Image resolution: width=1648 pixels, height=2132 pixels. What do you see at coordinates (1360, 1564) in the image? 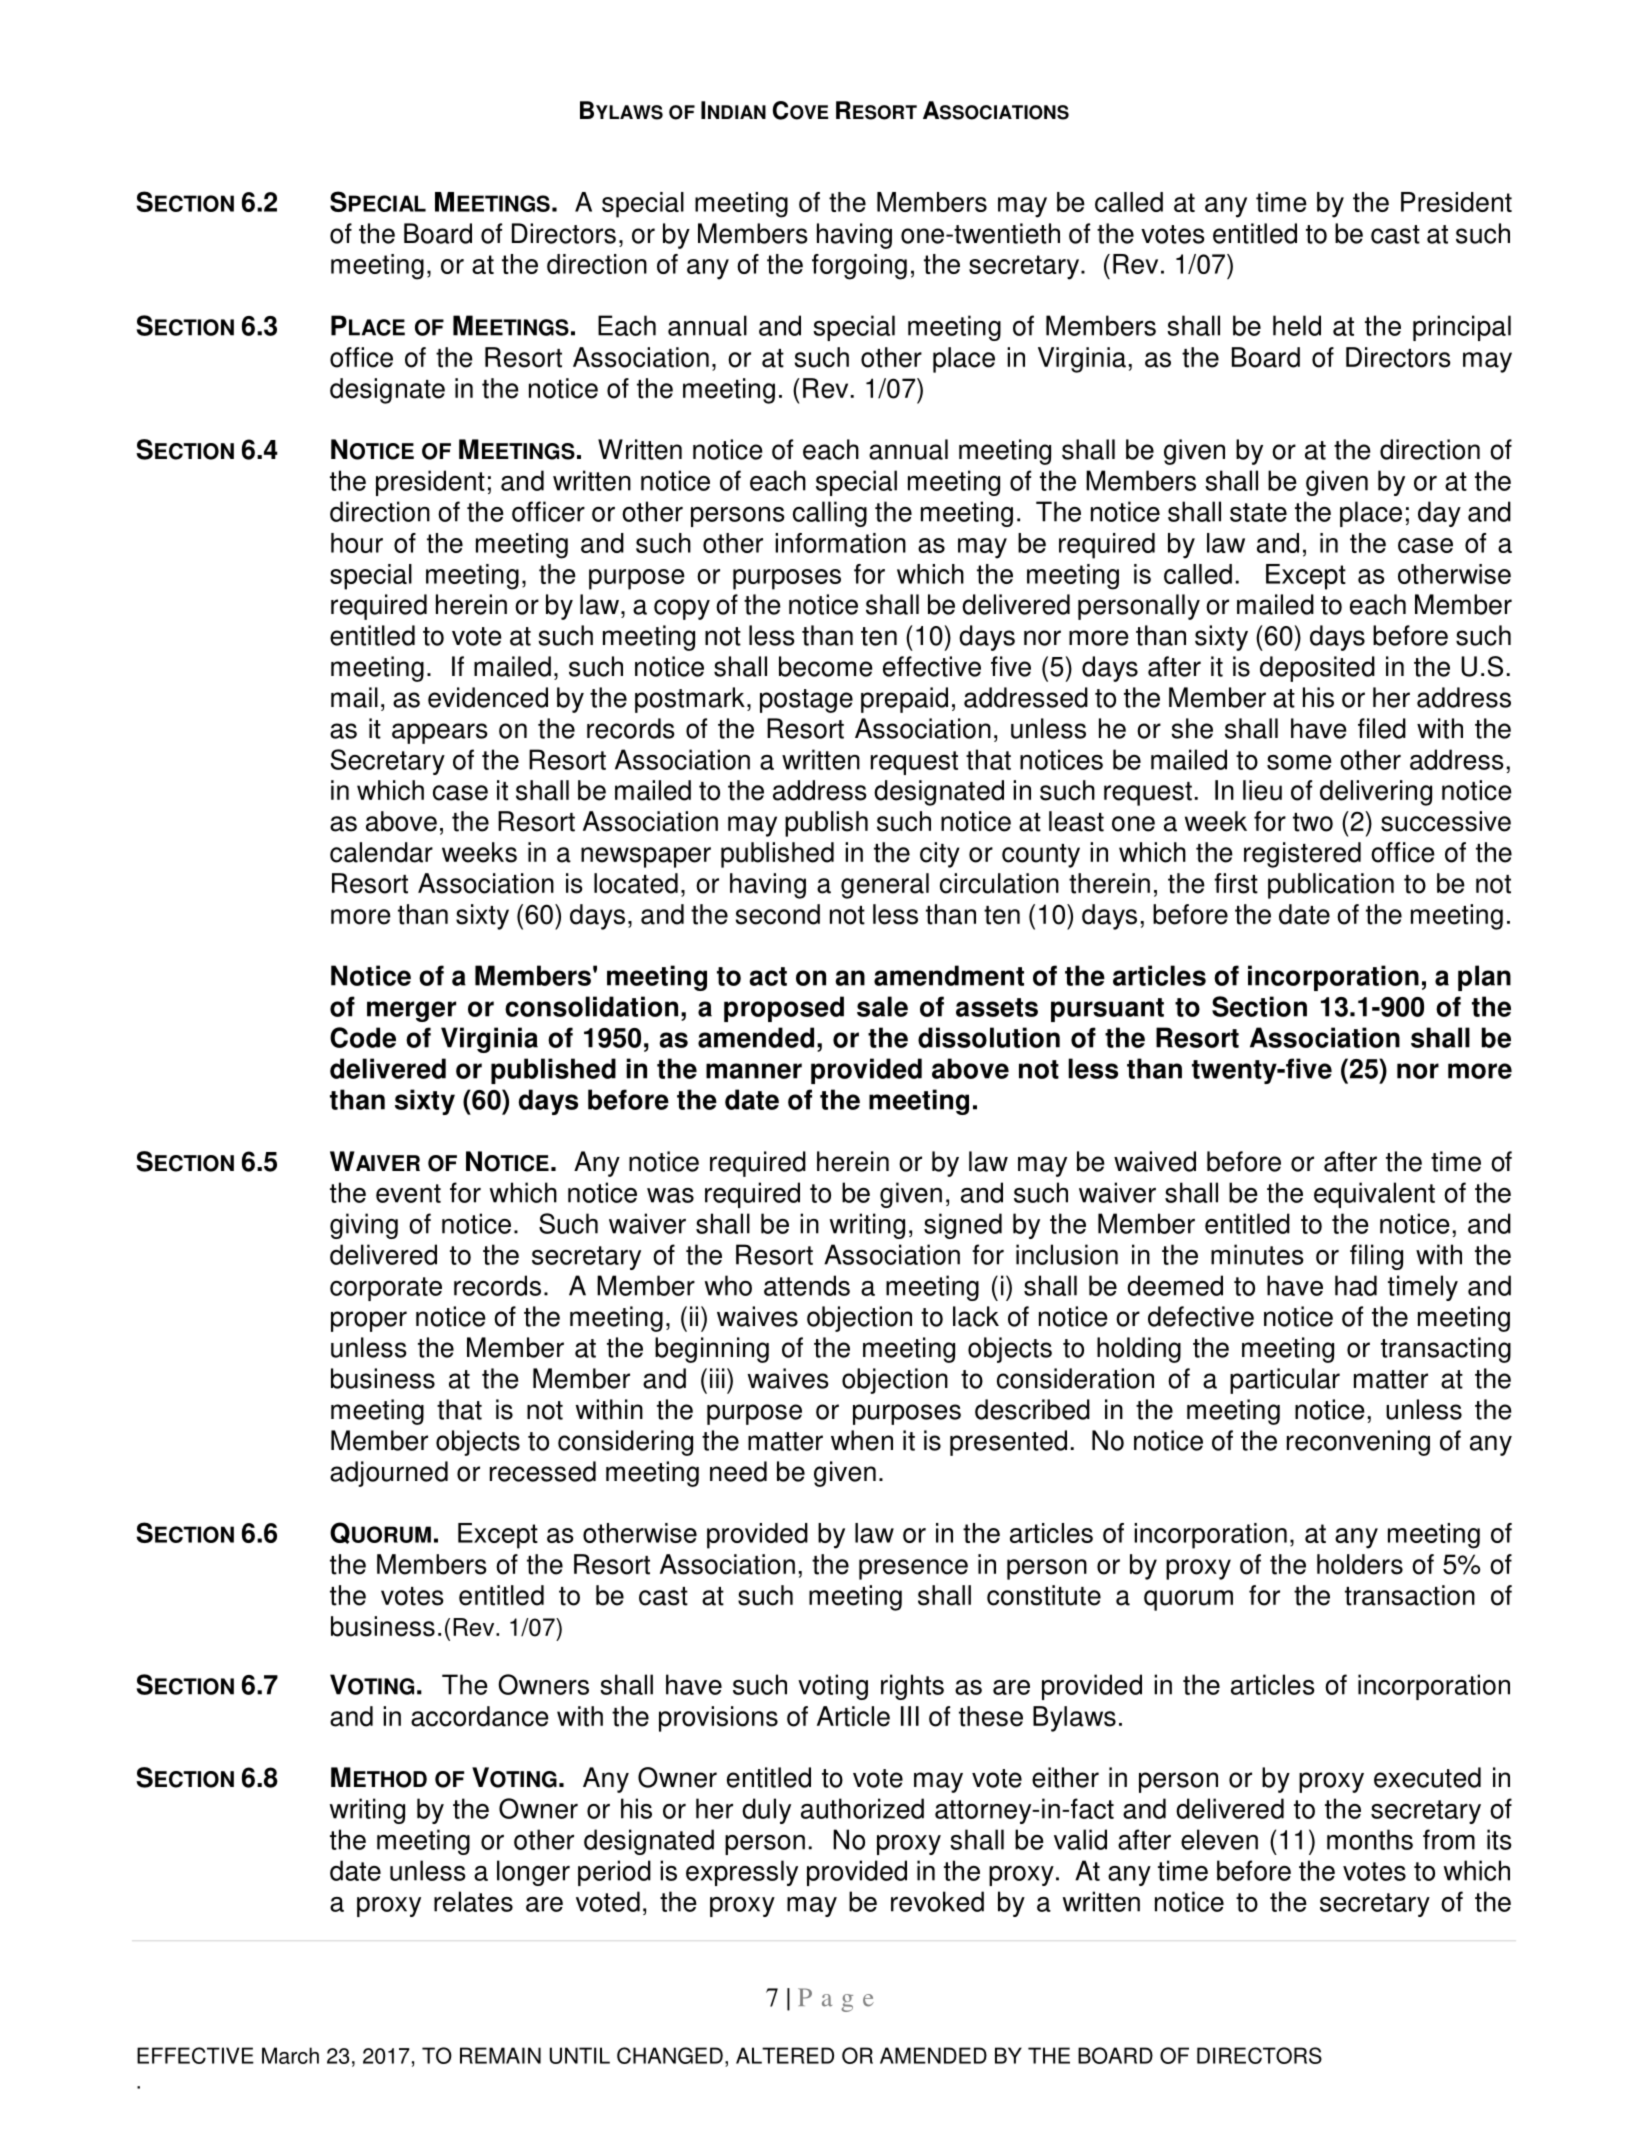
I see `holders` at bounding box center [1360, 1564].
